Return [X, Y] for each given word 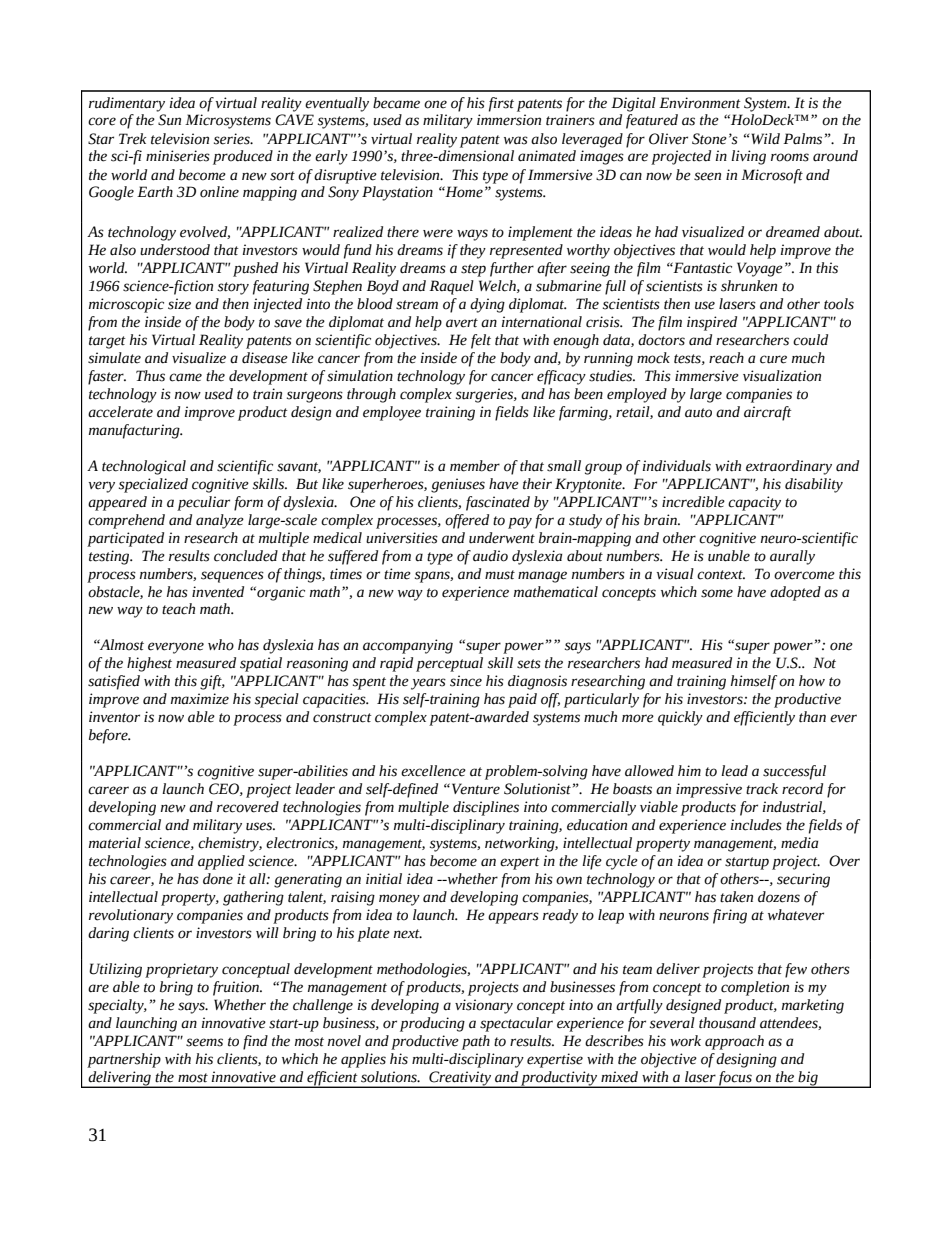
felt [481, 341]
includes [756, 825]
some [717, 593]
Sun [169, 120]
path [476, 1042]
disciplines [486, 808]
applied [221, 862]
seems [204, 1042]
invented [218, 592]
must [500, 575]
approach [734, 1042]
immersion [509, 120]
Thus [150, 376]
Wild [765, 139]
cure [773, 359]
